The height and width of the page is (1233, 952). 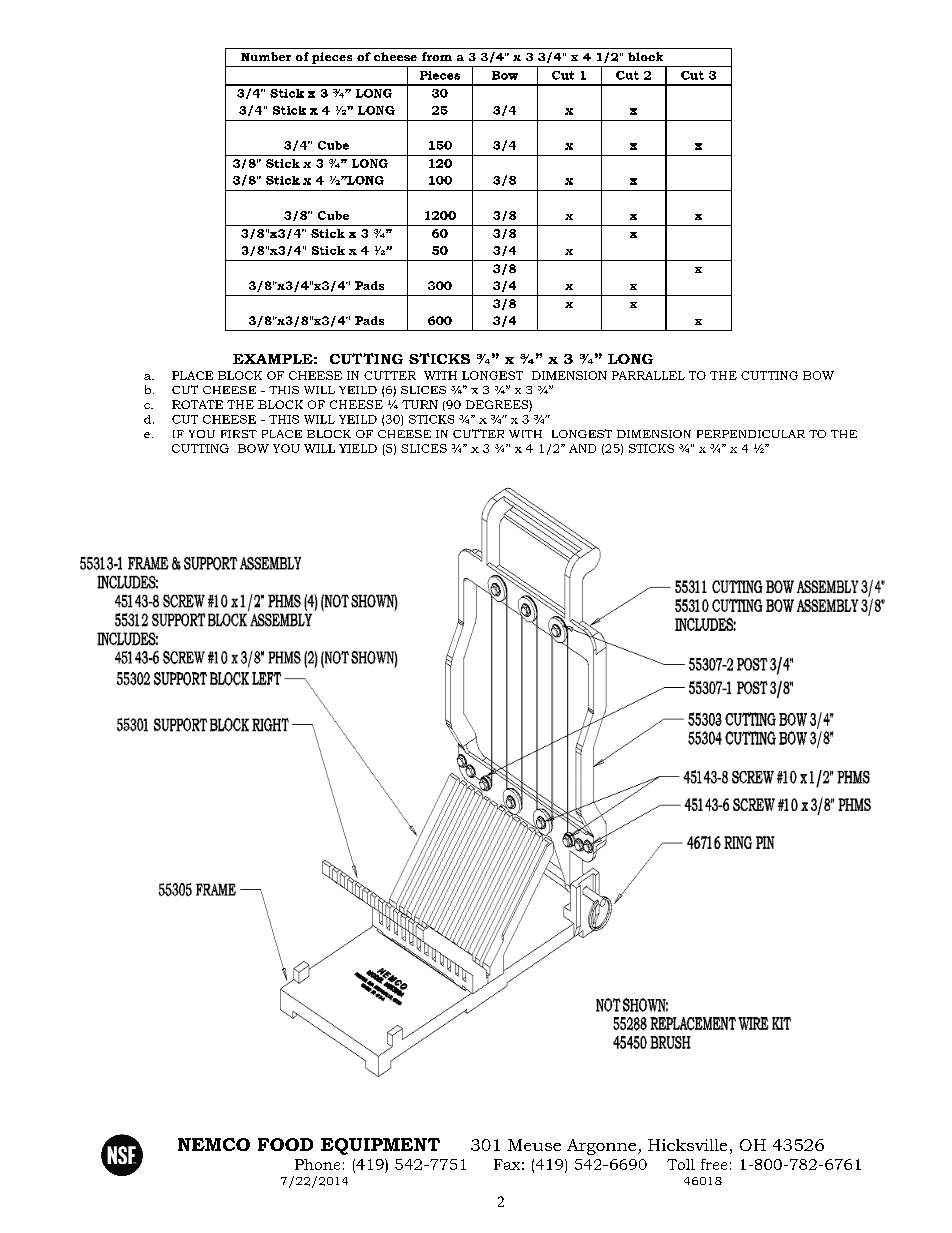 What do you see at coordinates (380, 1146) in the page?
I see `EQUIPMENT` at bounding box center [380, 1146].
